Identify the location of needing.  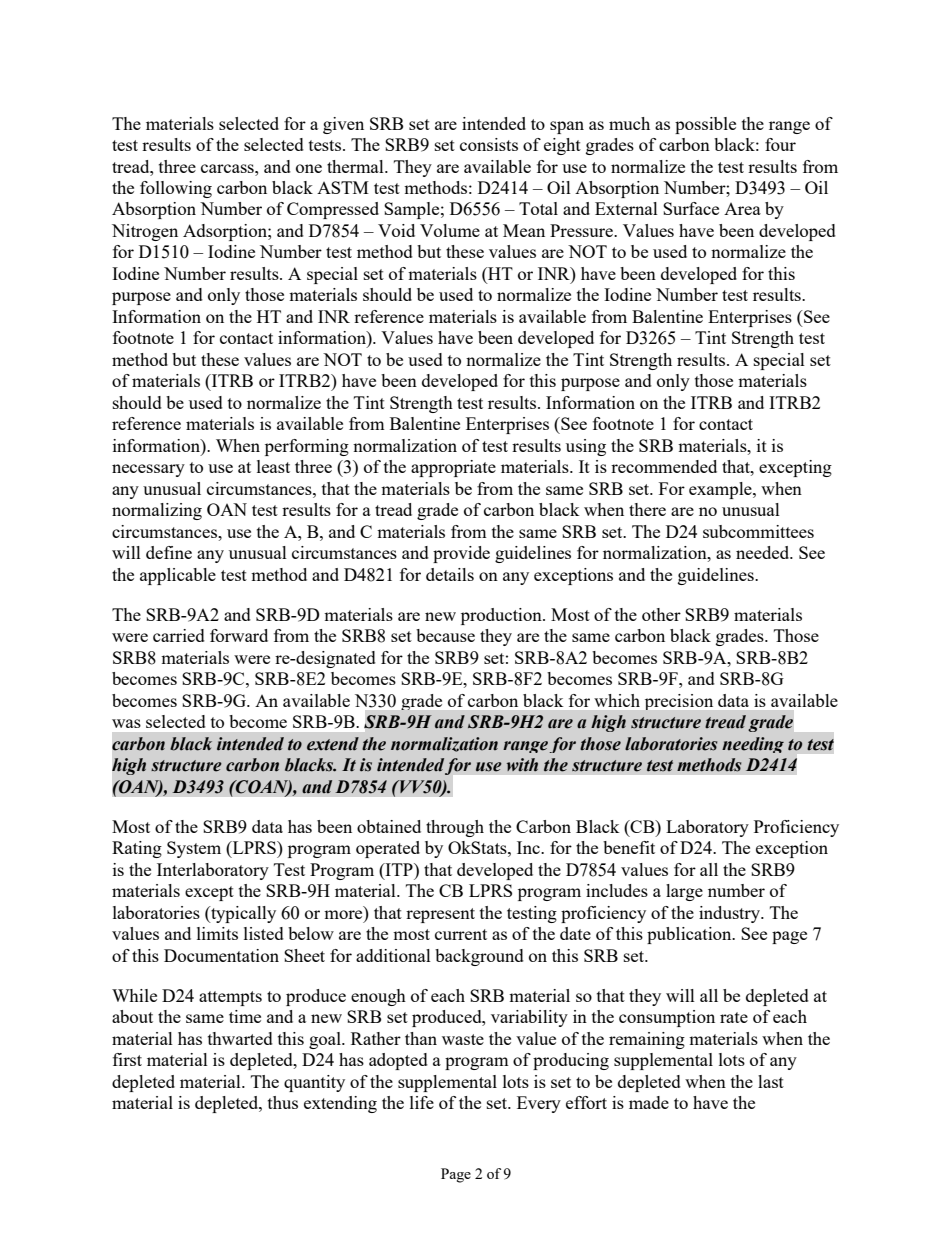
(753, 745).
